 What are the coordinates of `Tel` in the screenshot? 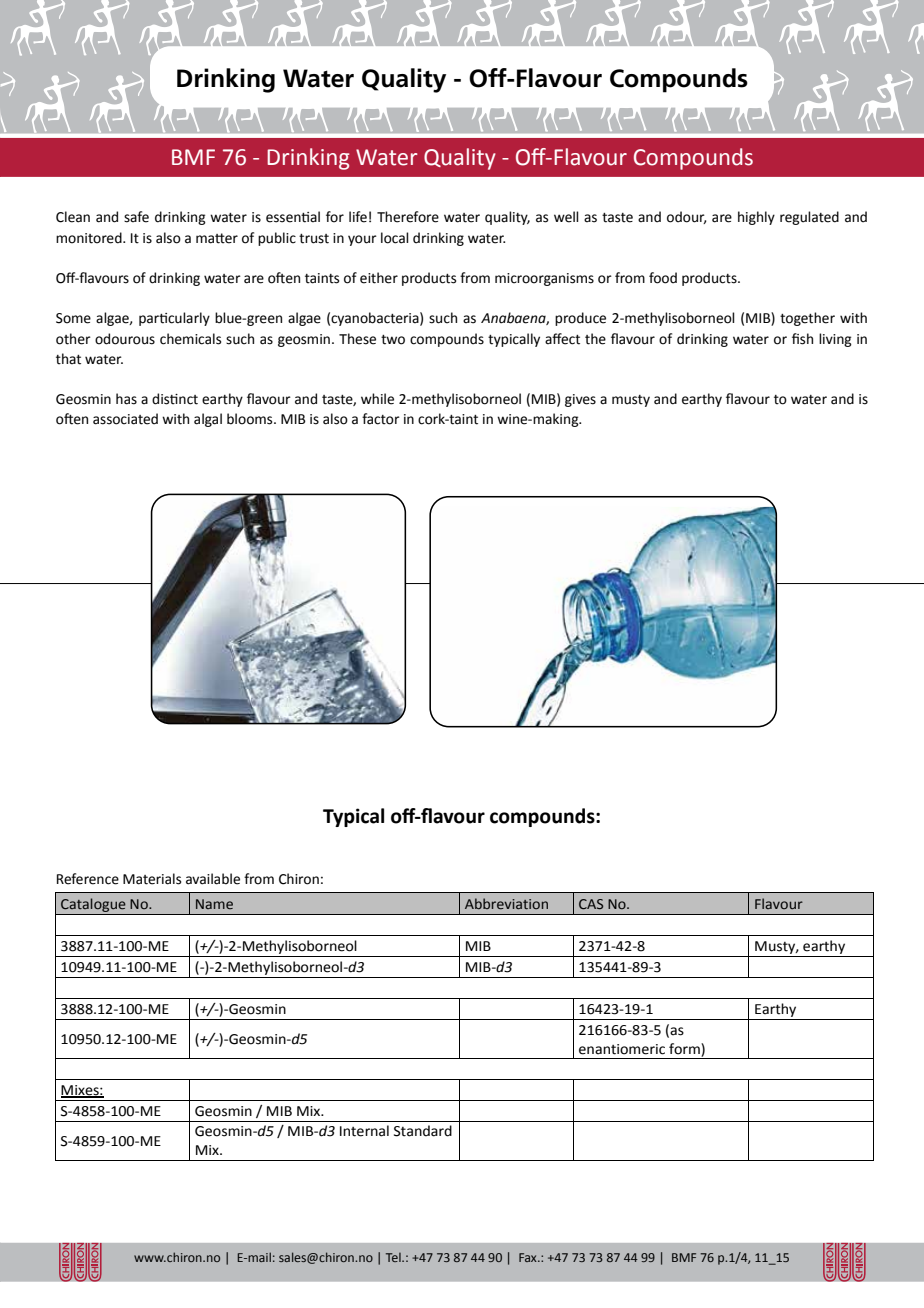 It's located at (394, 1257).
